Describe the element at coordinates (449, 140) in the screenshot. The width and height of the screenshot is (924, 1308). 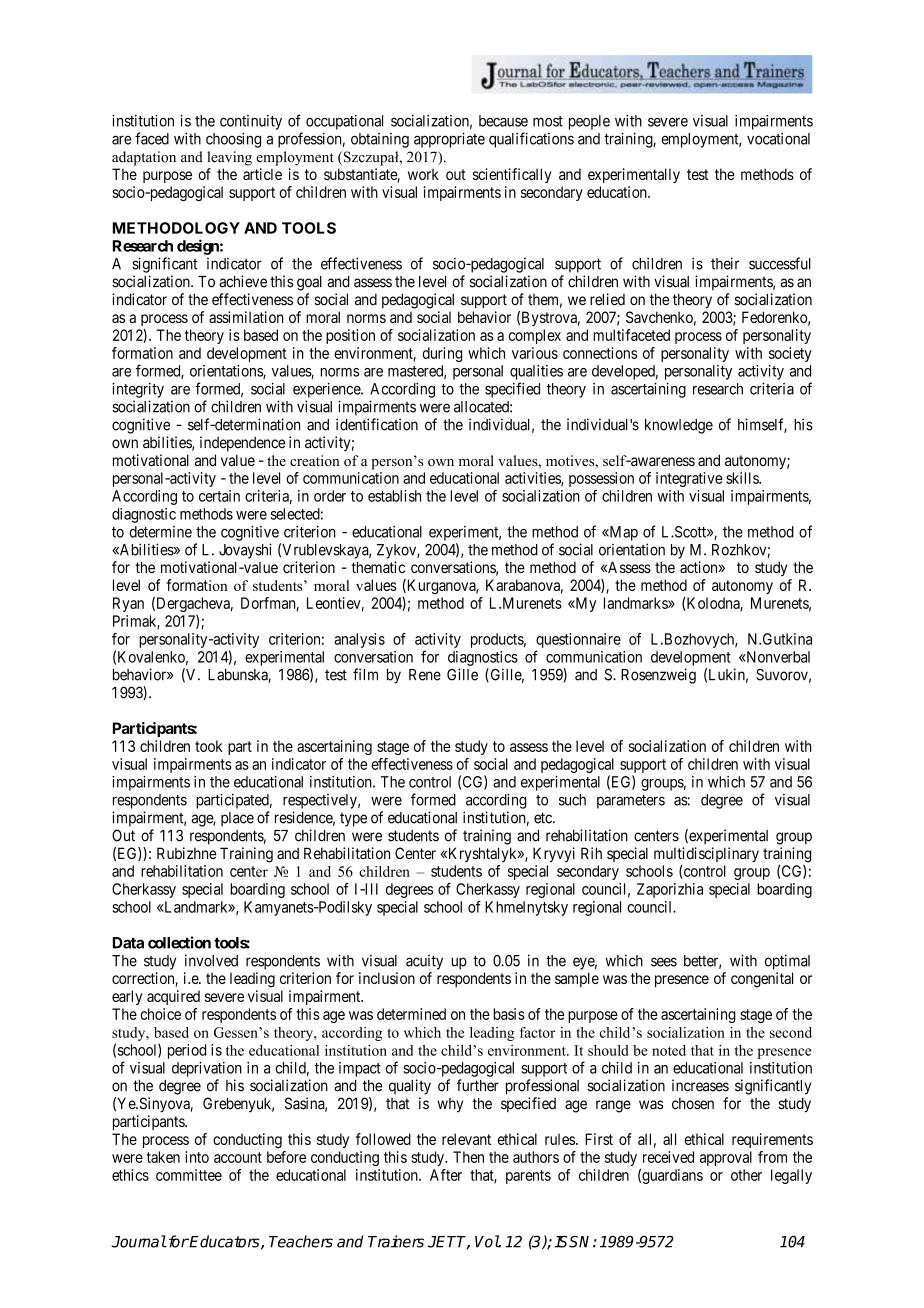
I see `appropriate` at that location.
